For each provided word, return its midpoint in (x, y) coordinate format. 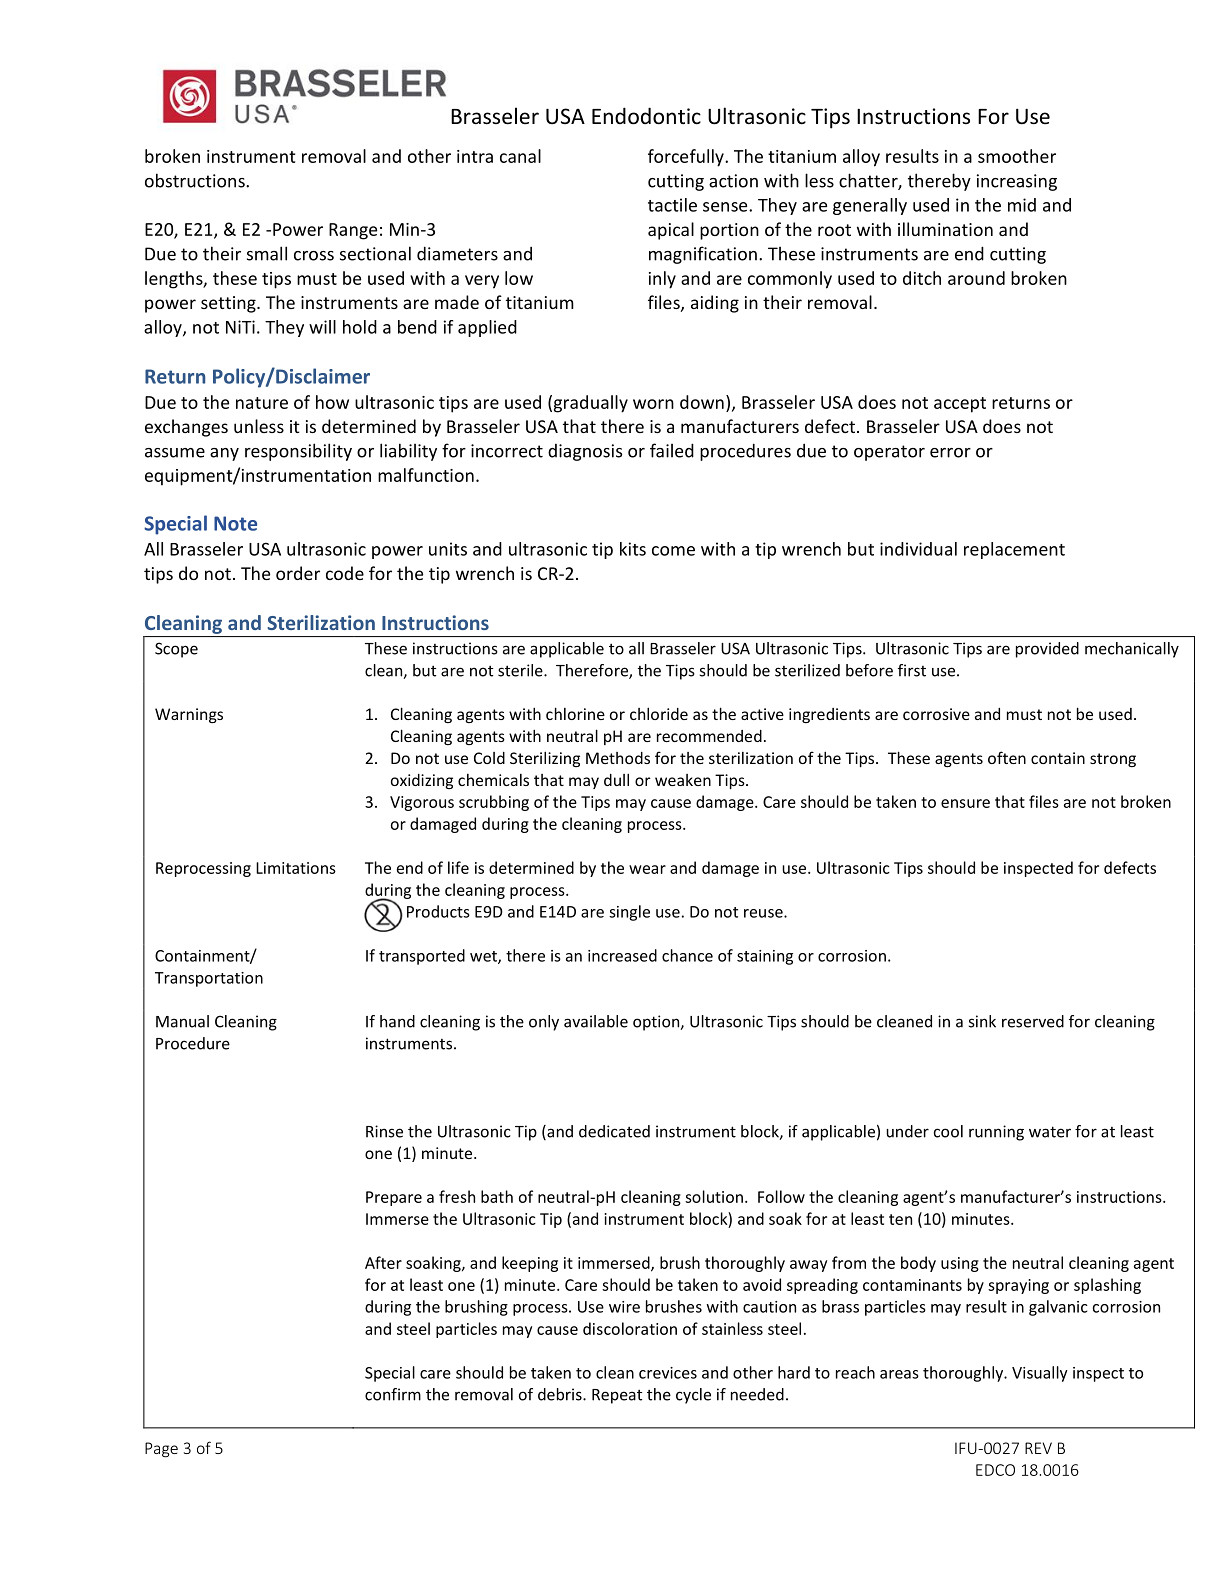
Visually (1040, 1374)
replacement (1014, 550)
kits (633, 549)
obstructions (196, 180)
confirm (393, 1394)
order (298, 573)
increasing (1017, 182)
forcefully (687, 158)
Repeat (617, 1396)
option (657, 1023)
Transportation (209, 979)
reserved (1033, 1021)
